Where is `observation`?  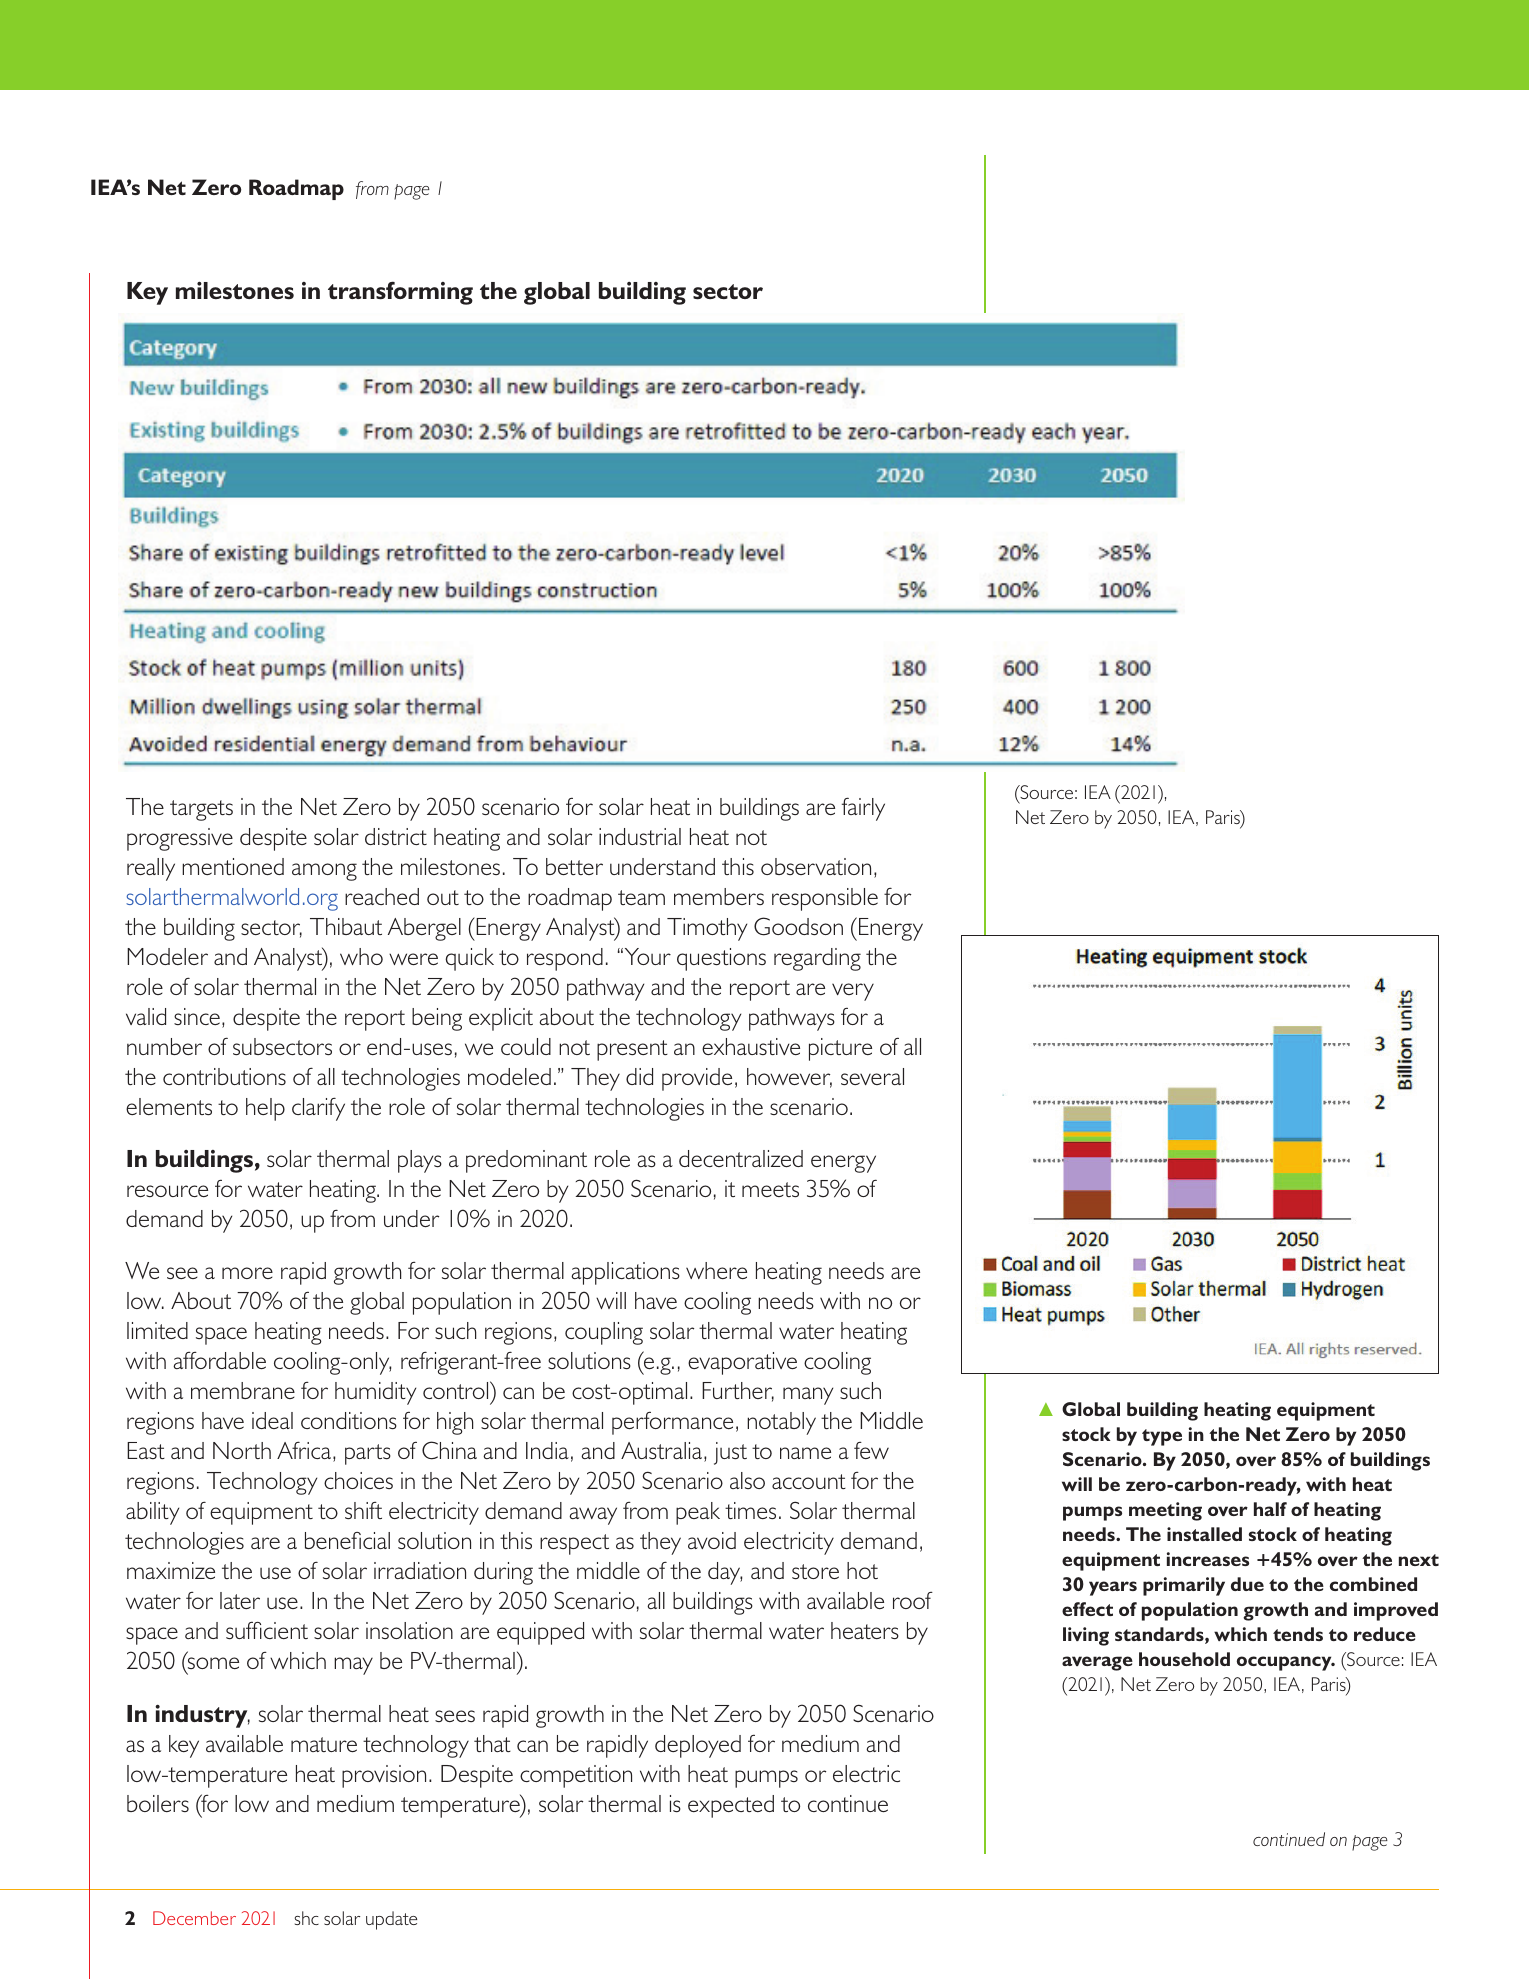
observation is located at coordinates (816, 866).
